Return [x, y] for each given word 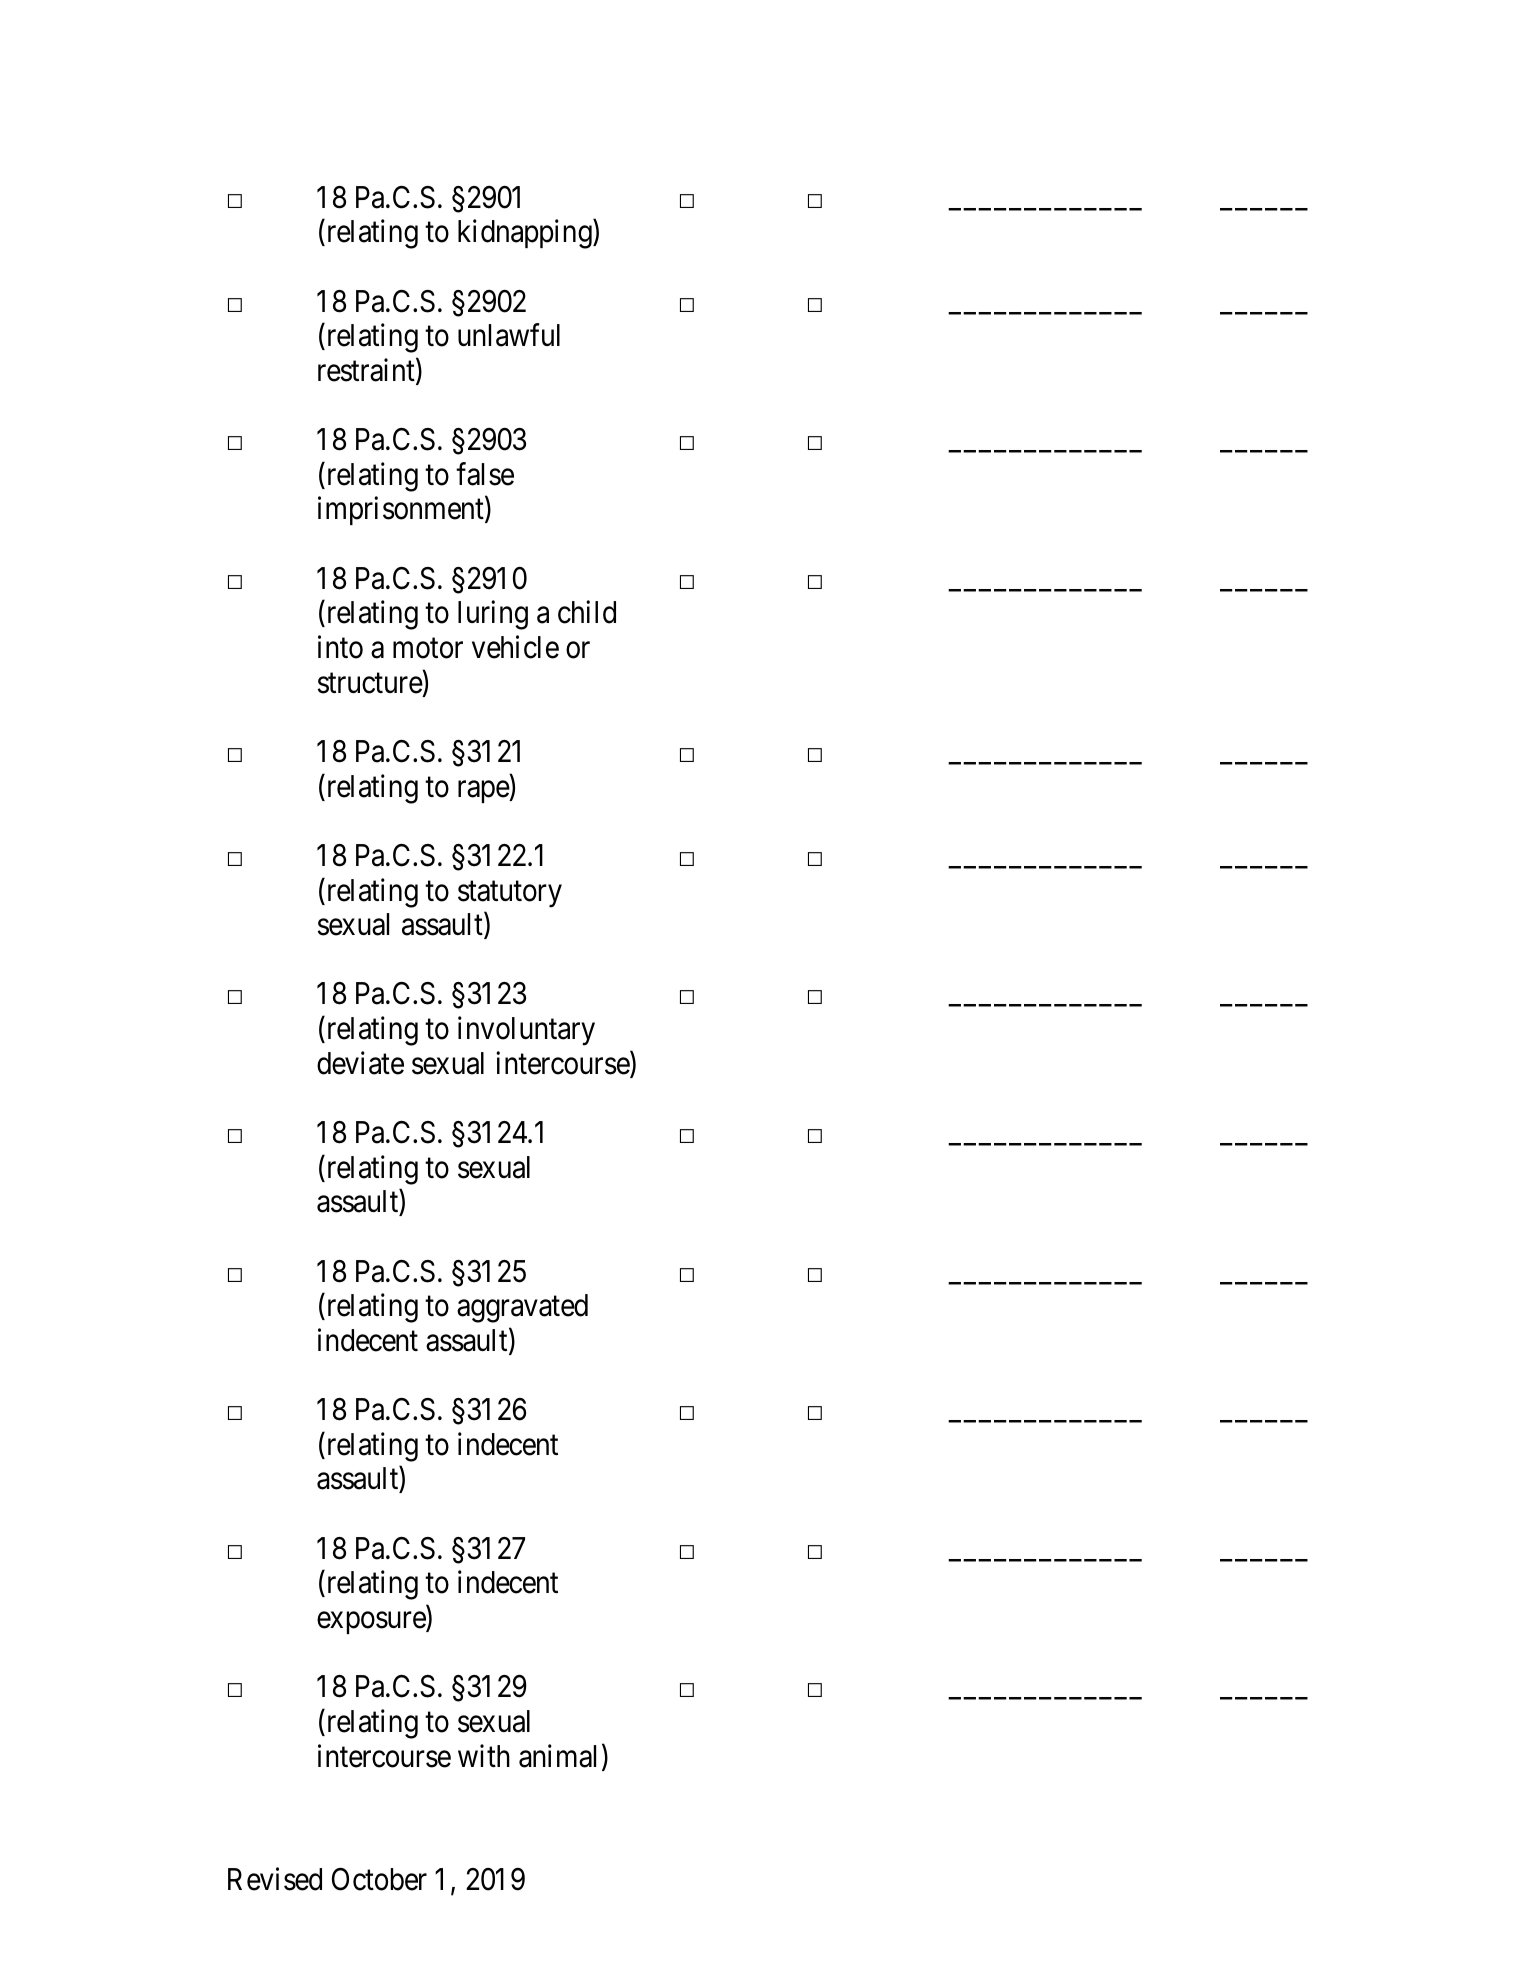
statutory [510, 894]
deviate [360, 1063]
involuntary [526, 1031]
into [340, 647]
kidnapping [526, 234]
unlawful [509, 335]
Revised [275, 1879]
